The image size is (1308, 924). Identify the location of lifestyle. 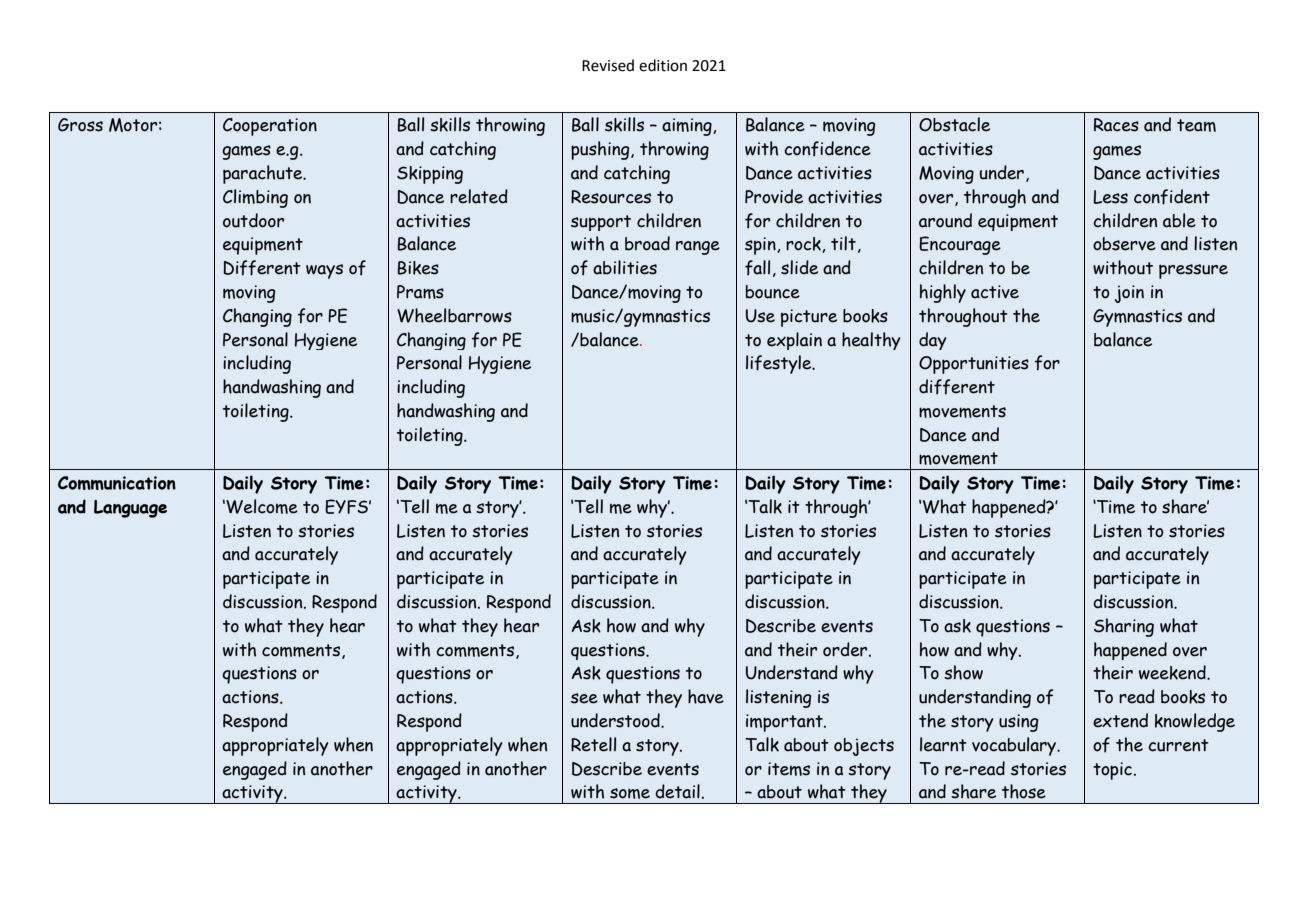
(780, 364).
